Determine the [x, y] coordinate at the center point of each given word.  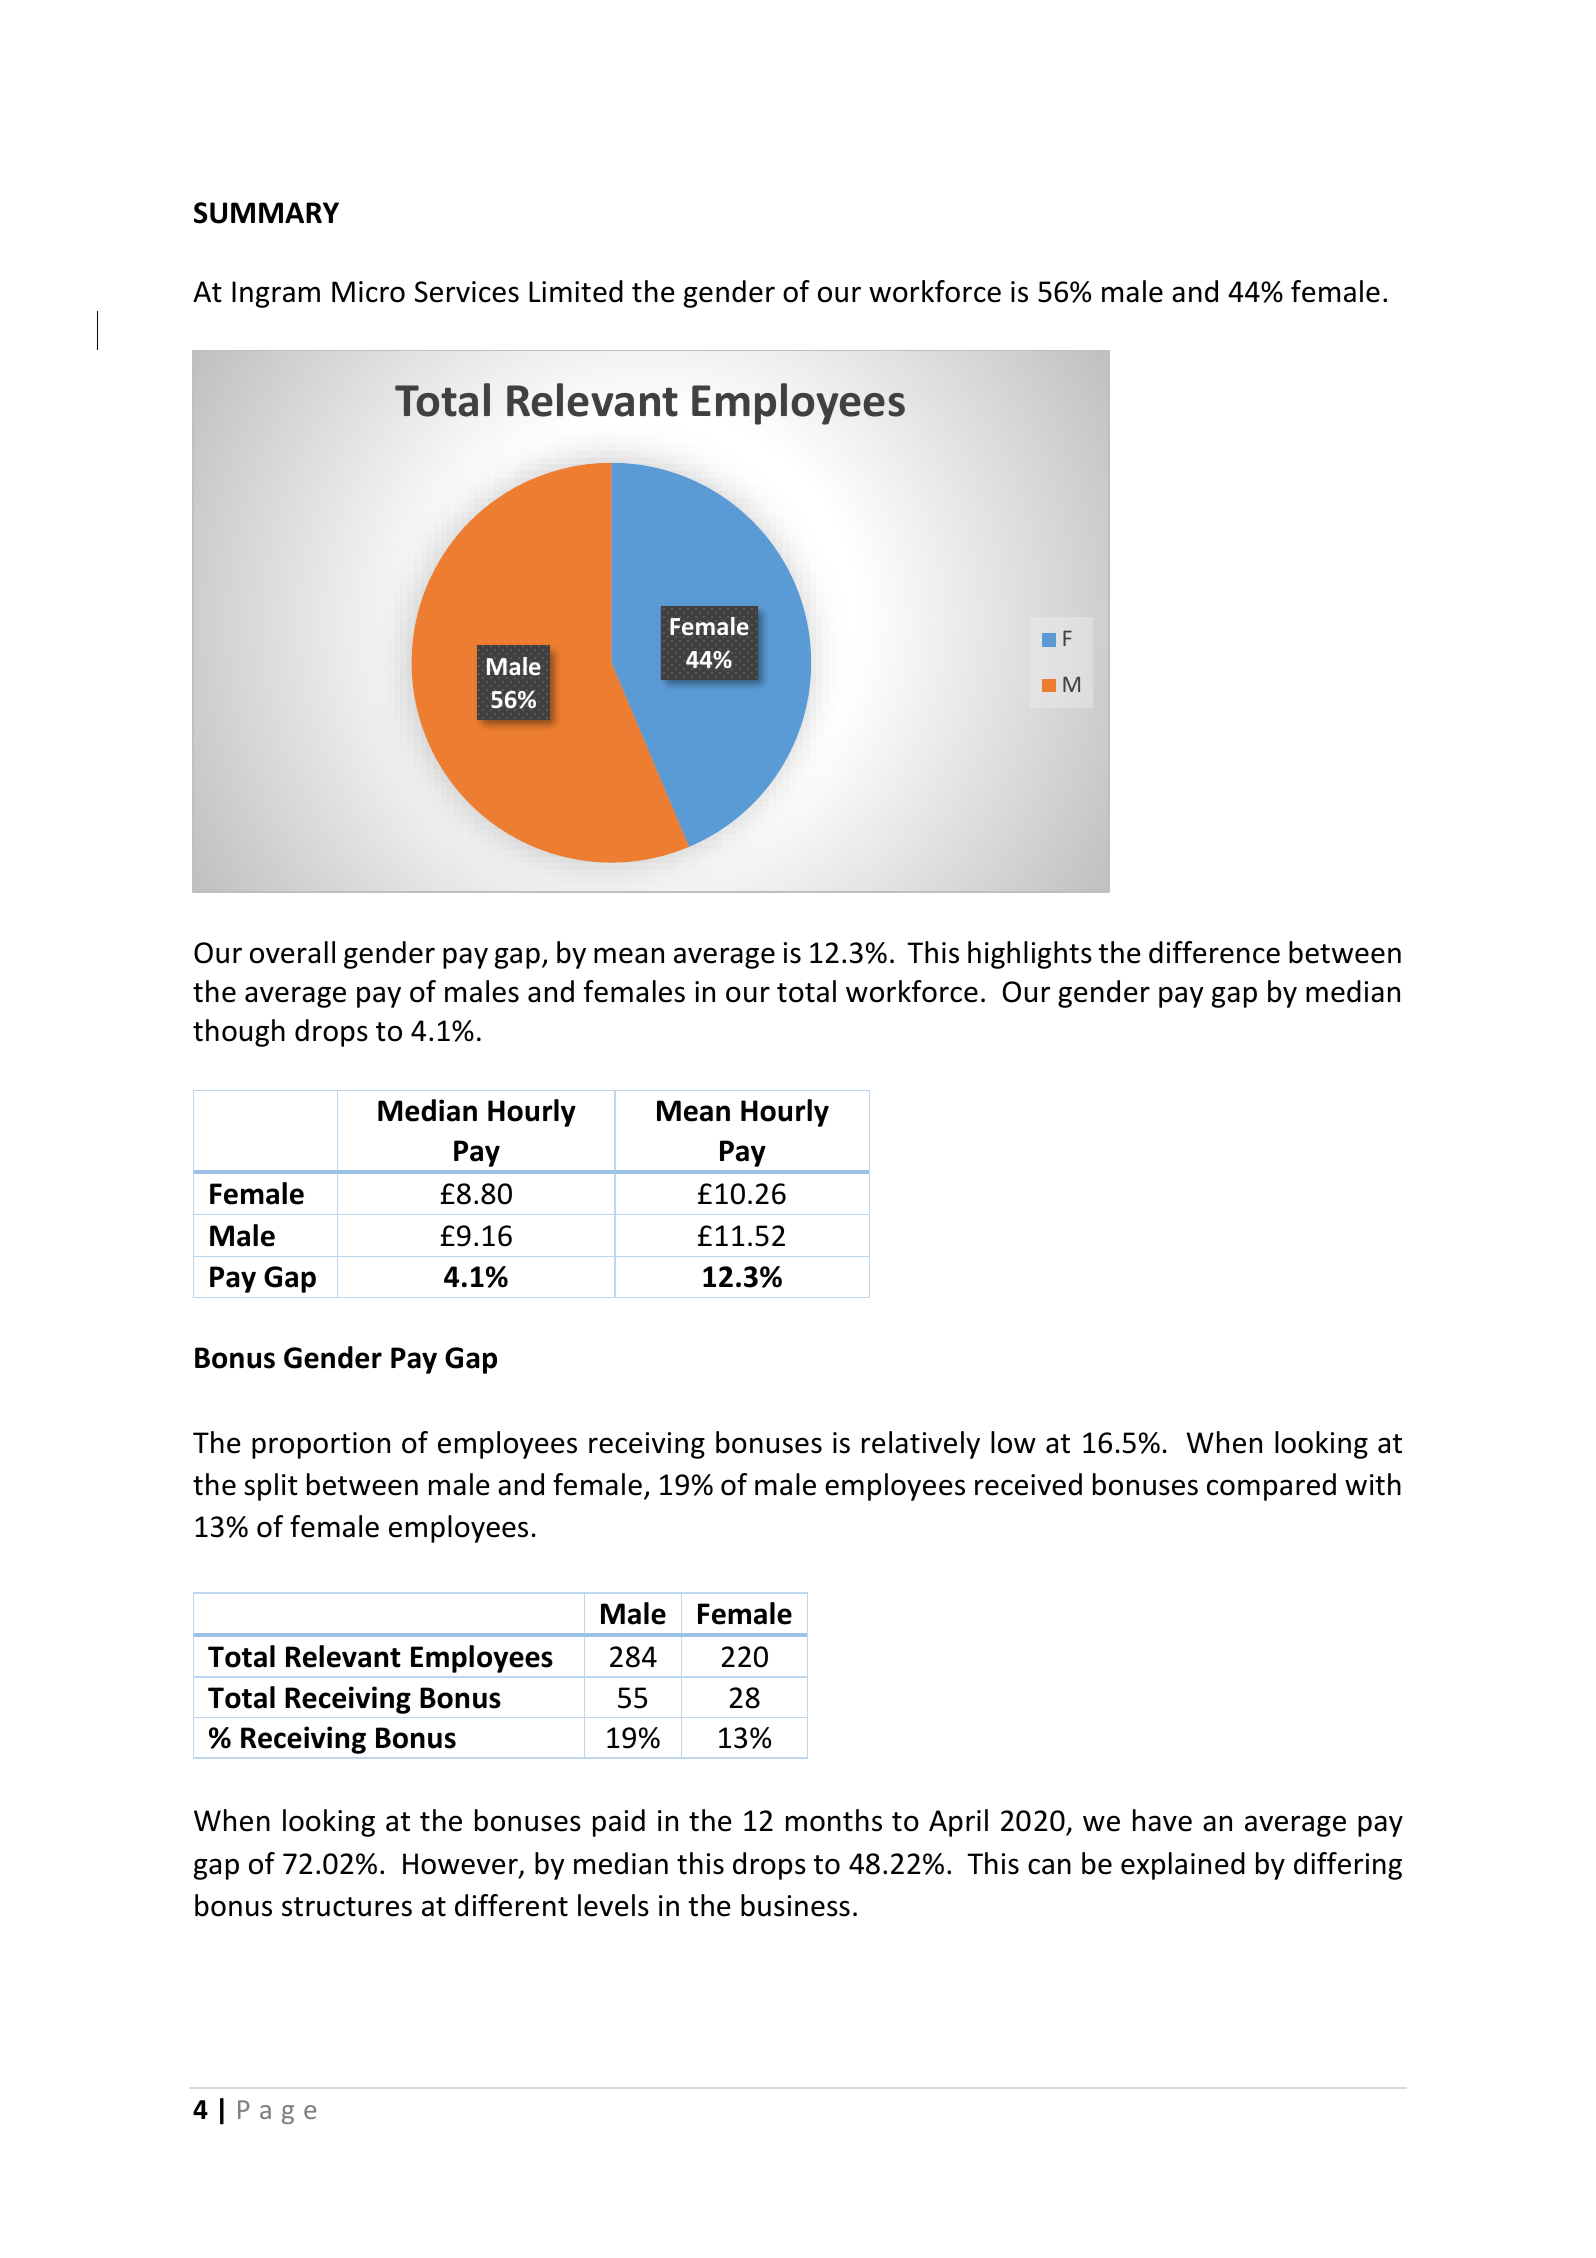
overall [292, 952]
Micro [368, 292]
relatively [921, 1445]
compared [1271, 1487]
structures [347, 1907]
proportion [321, 1445]
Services [467, 292]
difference [1214, 952]
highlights [1030, 955]
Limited [576, 291]
